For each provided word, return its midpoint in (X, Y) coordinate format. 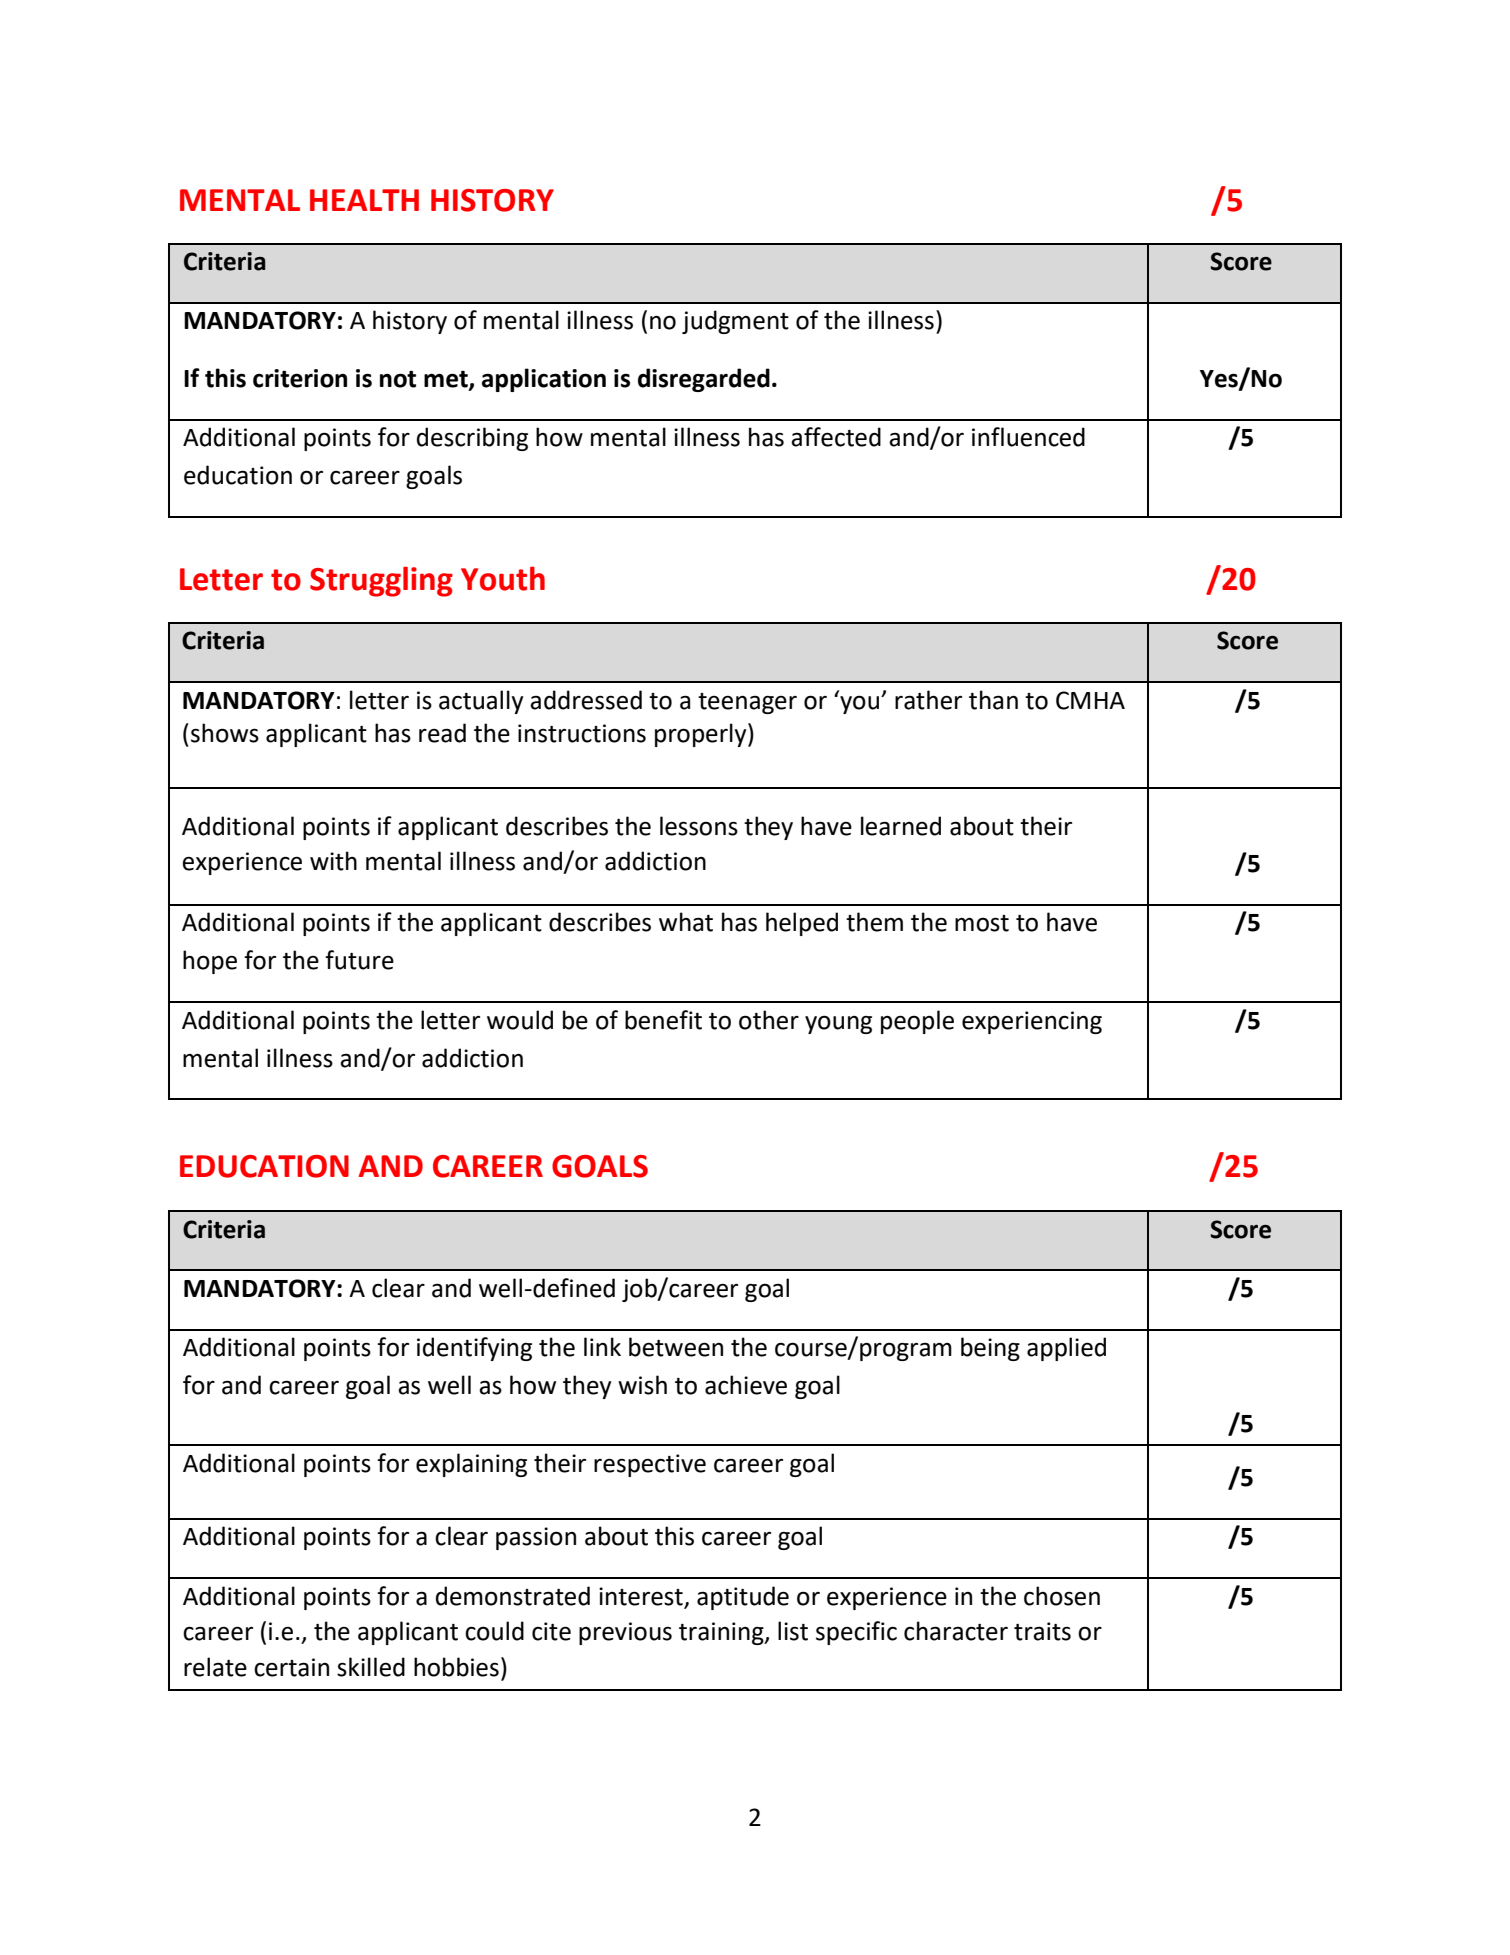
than (993, 700)
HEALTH (364, 200)
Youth (503, 578)
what (686, 922)
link (602, 1346)
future (359, 960)
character (956, 1631)
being (990, 1349)
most (982, 923)
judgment (735, 322)
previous (625, 1633)
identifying (474, 1349)
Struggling (381, 581)
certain (291, 1667)
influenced (1028, 437)
